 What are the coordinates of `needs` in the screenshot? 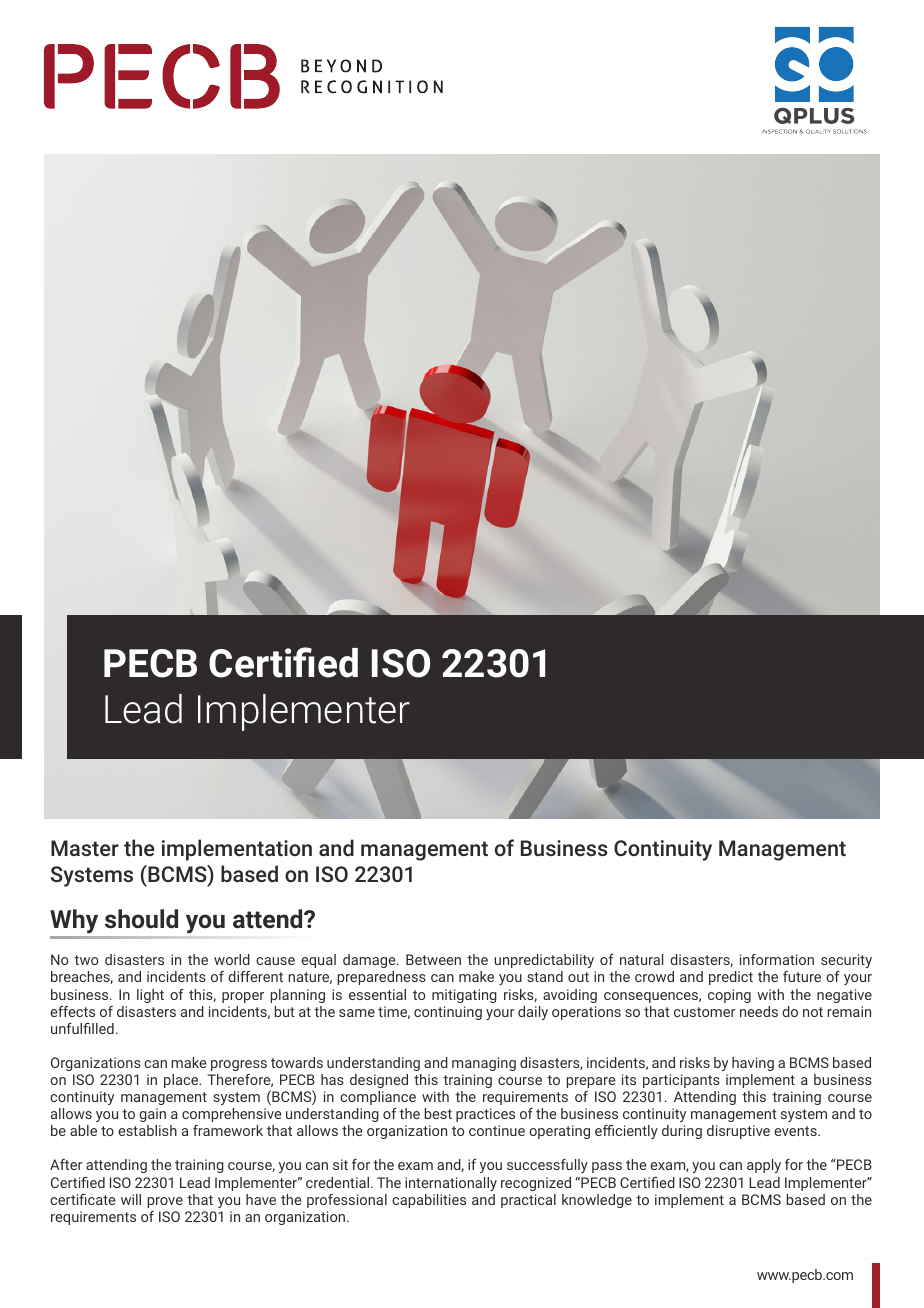 It's located at (759, 1011).
